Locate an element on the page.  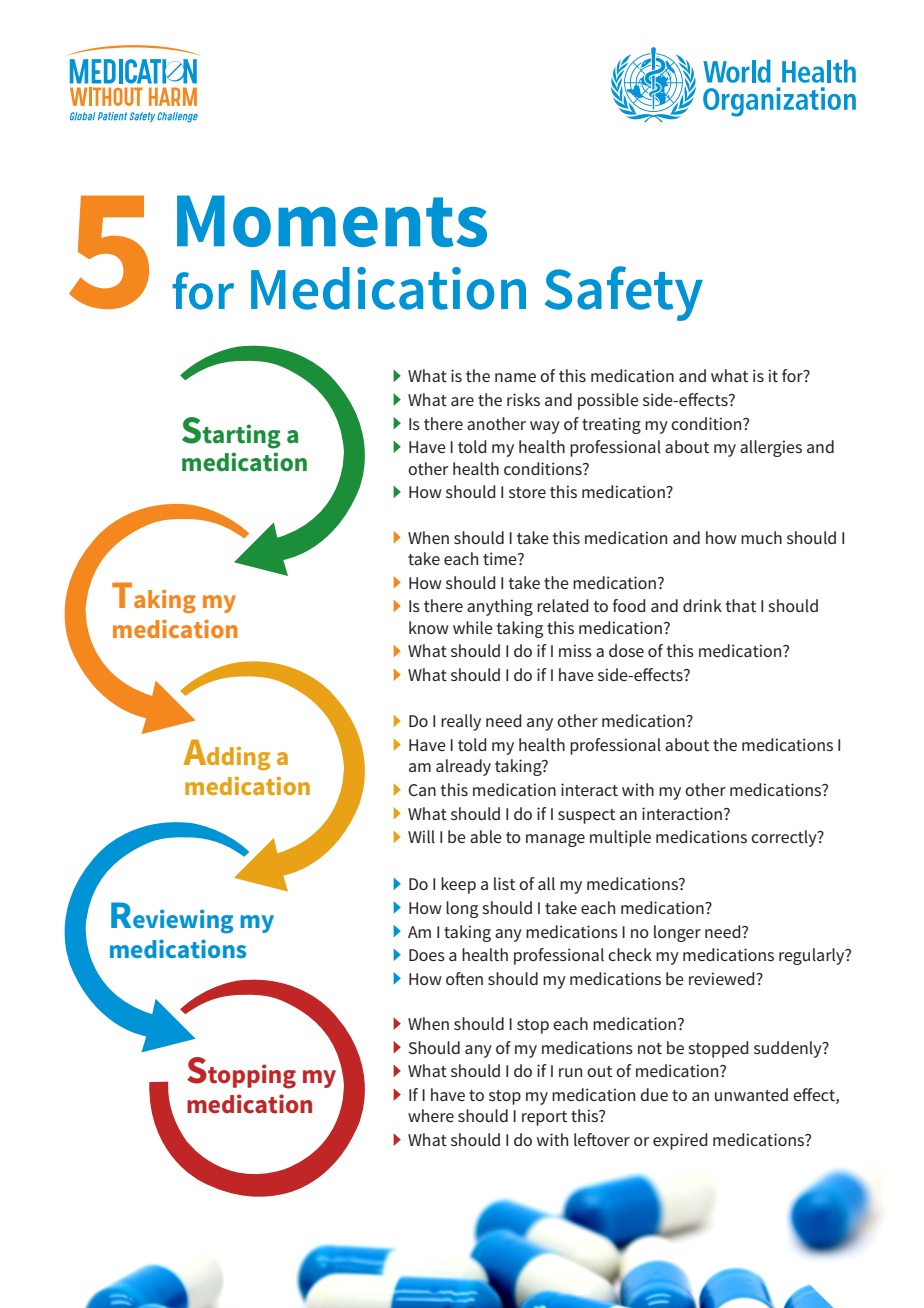
allergies is located at coordinates (771, 448).
